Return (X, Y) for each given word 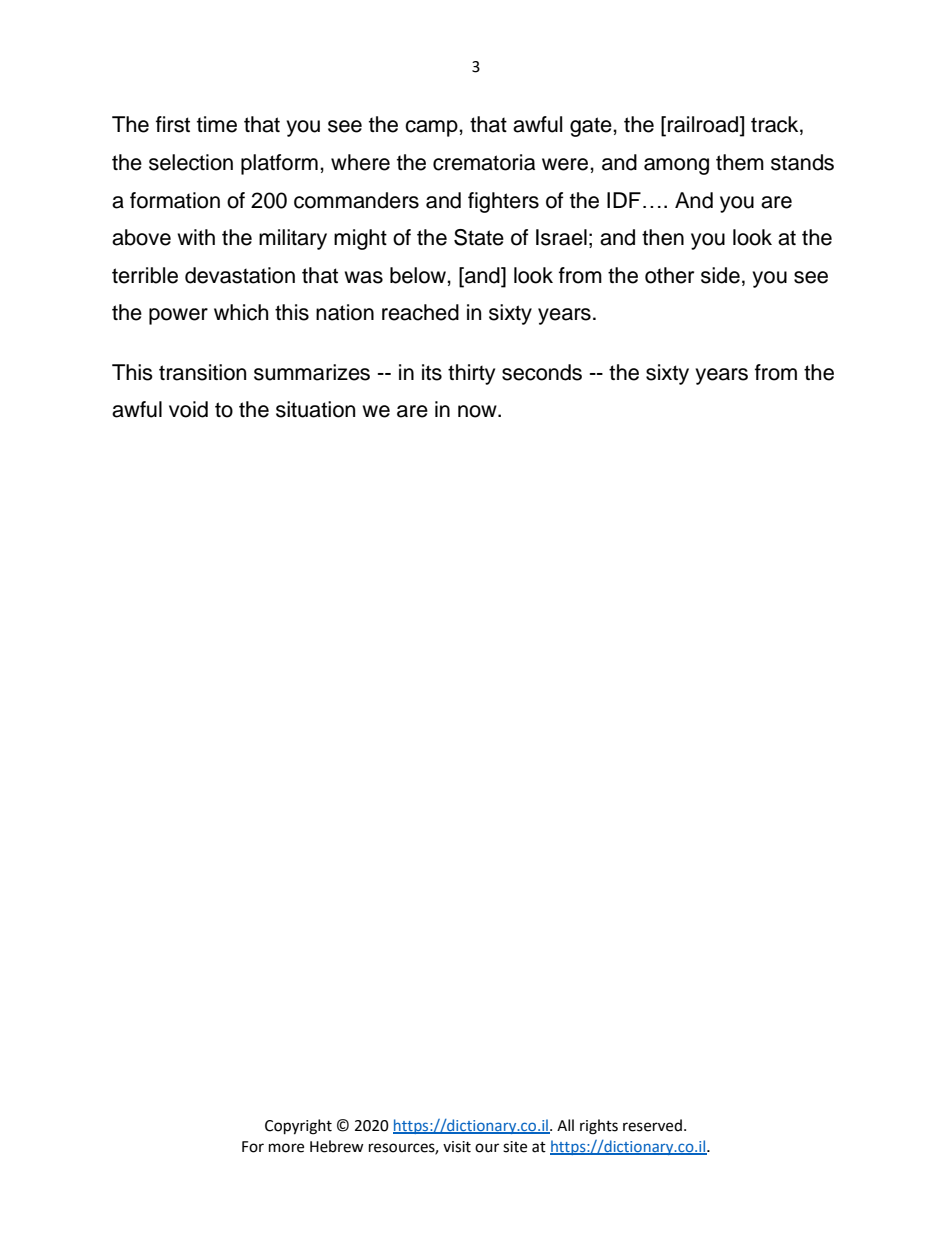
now (478, 411)
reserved (652, 1125)
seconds (542, 372)
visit (457, 1147)
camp (432, 128)
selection (191, 162)
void (188, 409)
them (740, 162)
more (286, 1148)
